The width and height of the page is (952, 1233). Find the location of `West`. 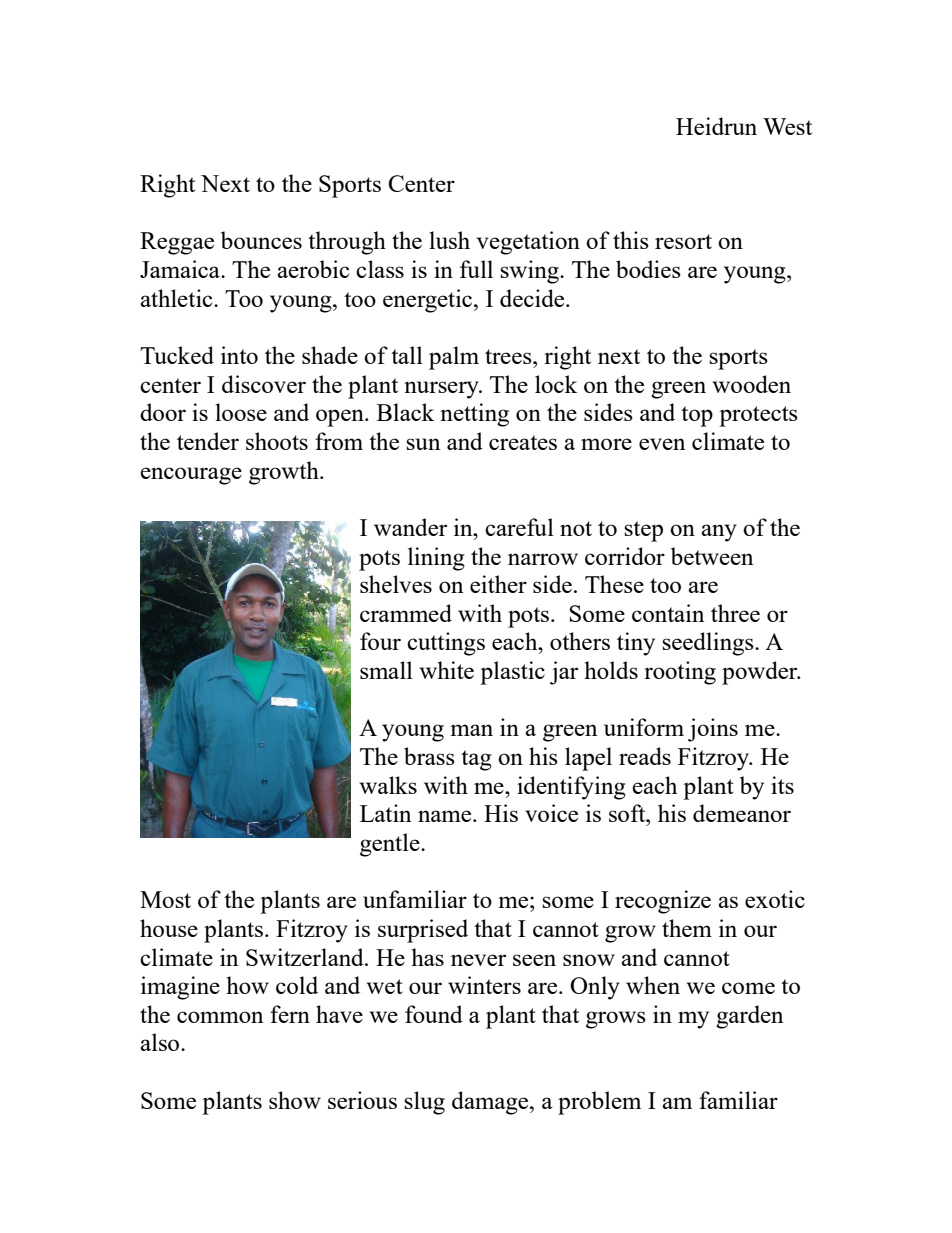

West is located at coordinates (787, 126).
